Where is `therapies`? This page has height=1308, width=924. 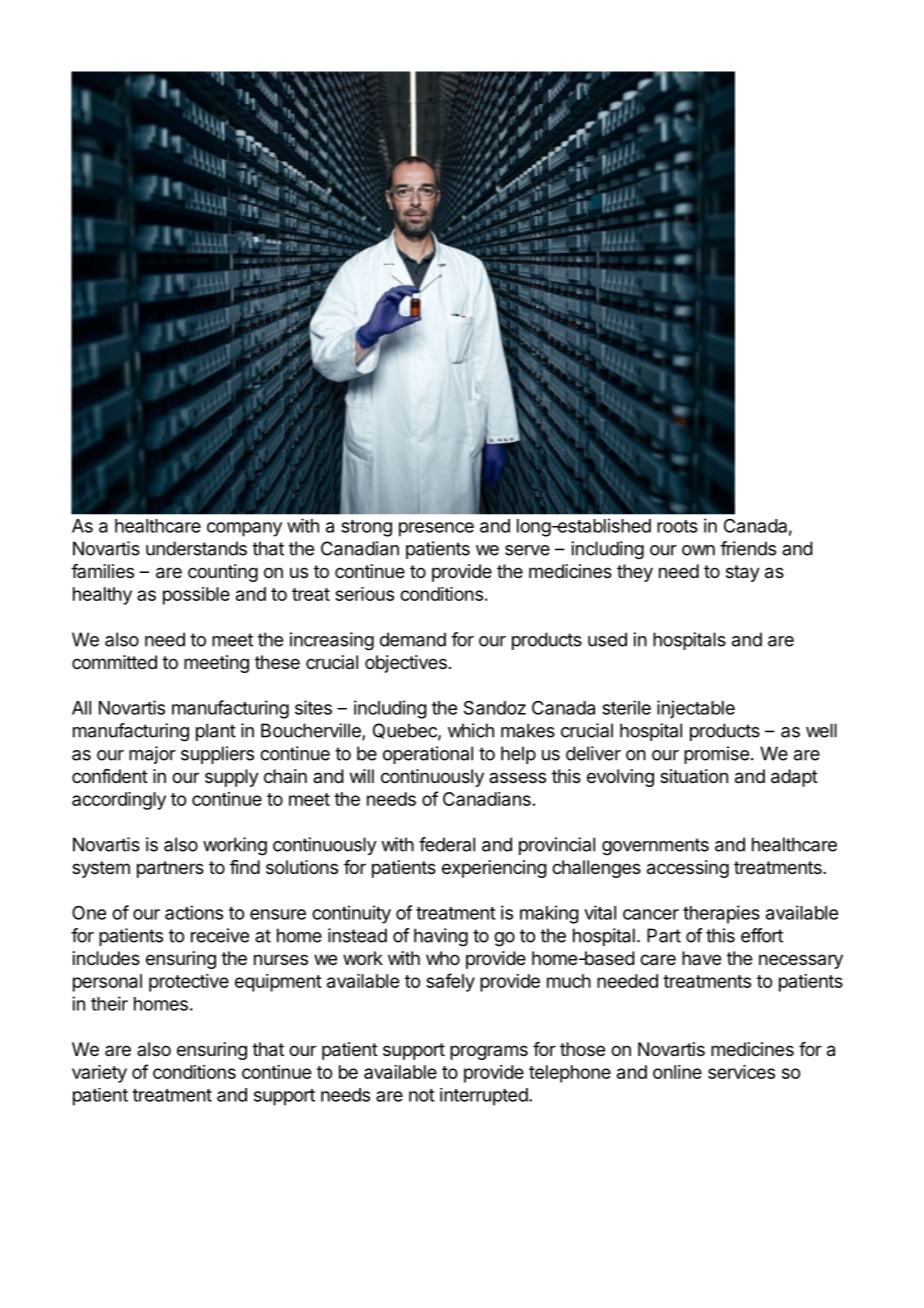 therapies is located at coordinates (721, 914).
